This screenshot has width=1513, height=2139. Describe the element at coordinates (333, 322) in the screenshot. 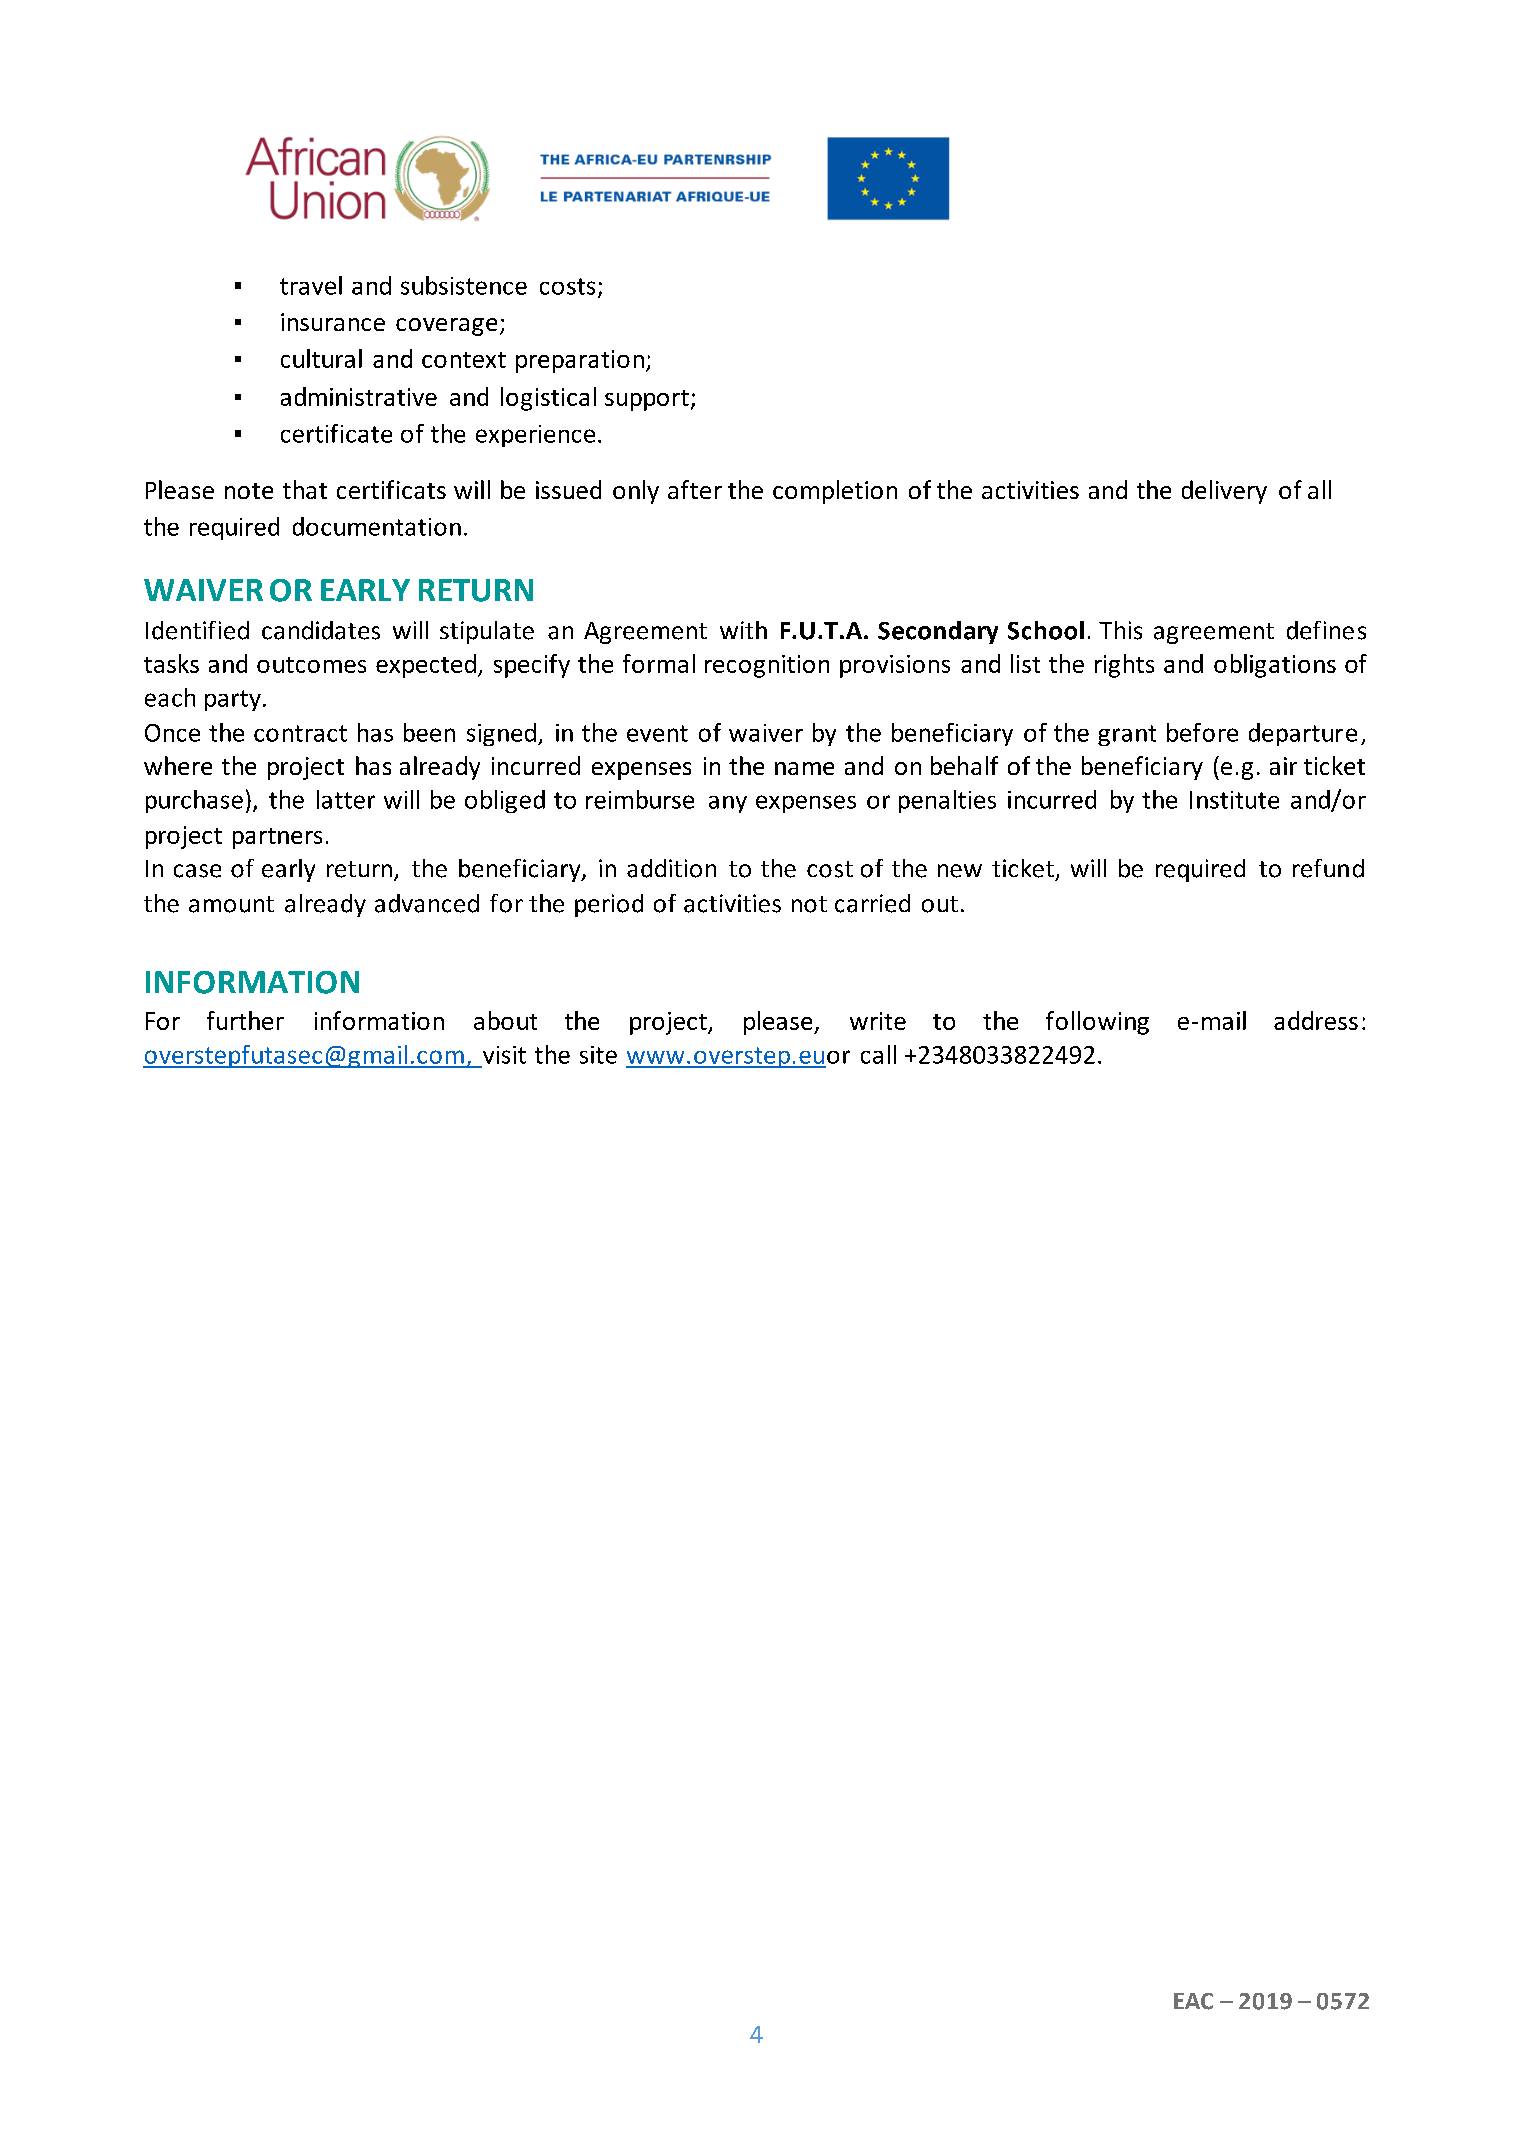

I see `insurance` at that location.
